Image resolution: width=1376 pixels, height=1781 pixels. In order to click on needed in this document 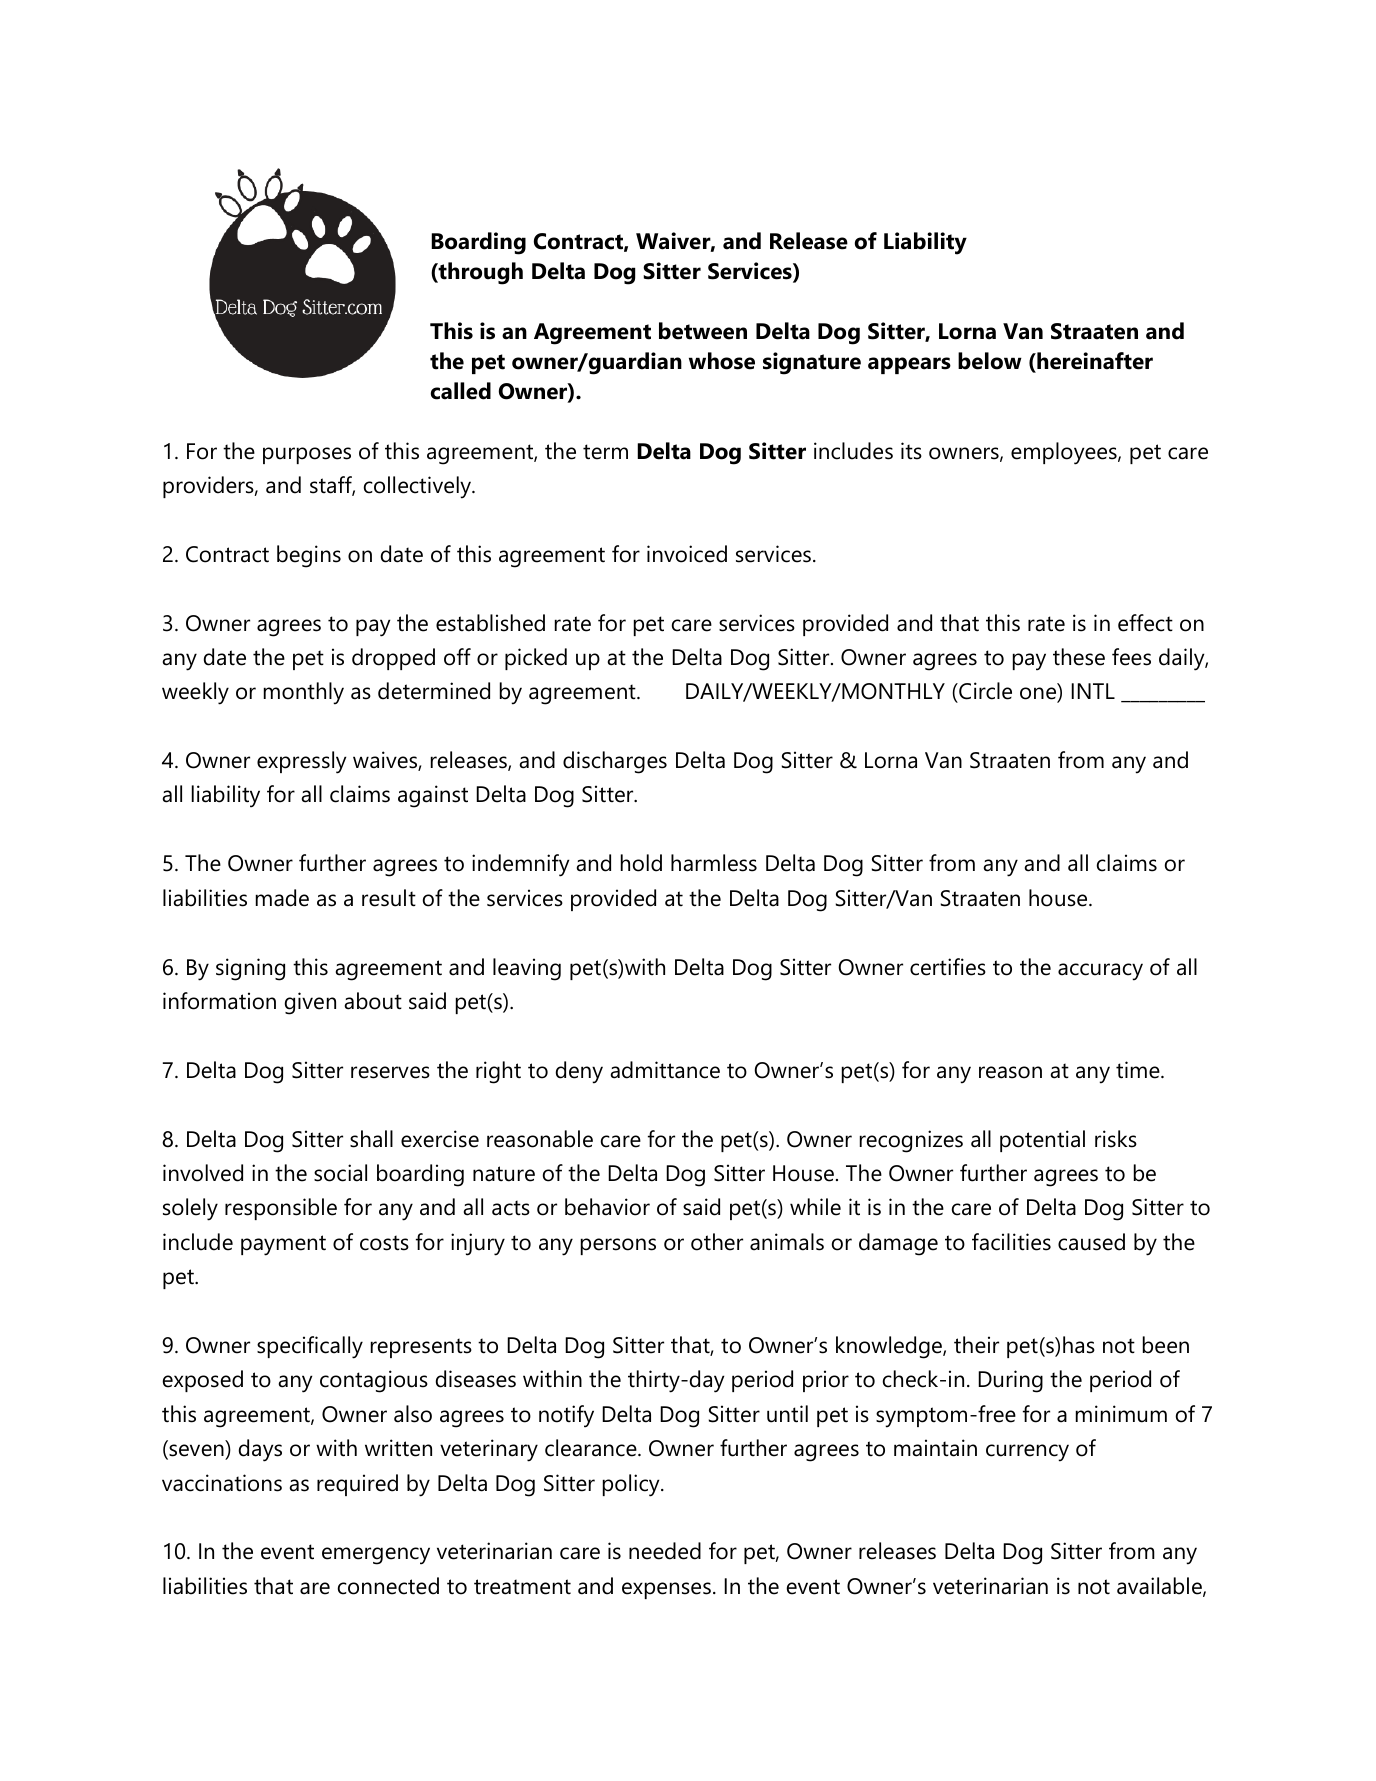, I will do `click(665, 1551)`.
